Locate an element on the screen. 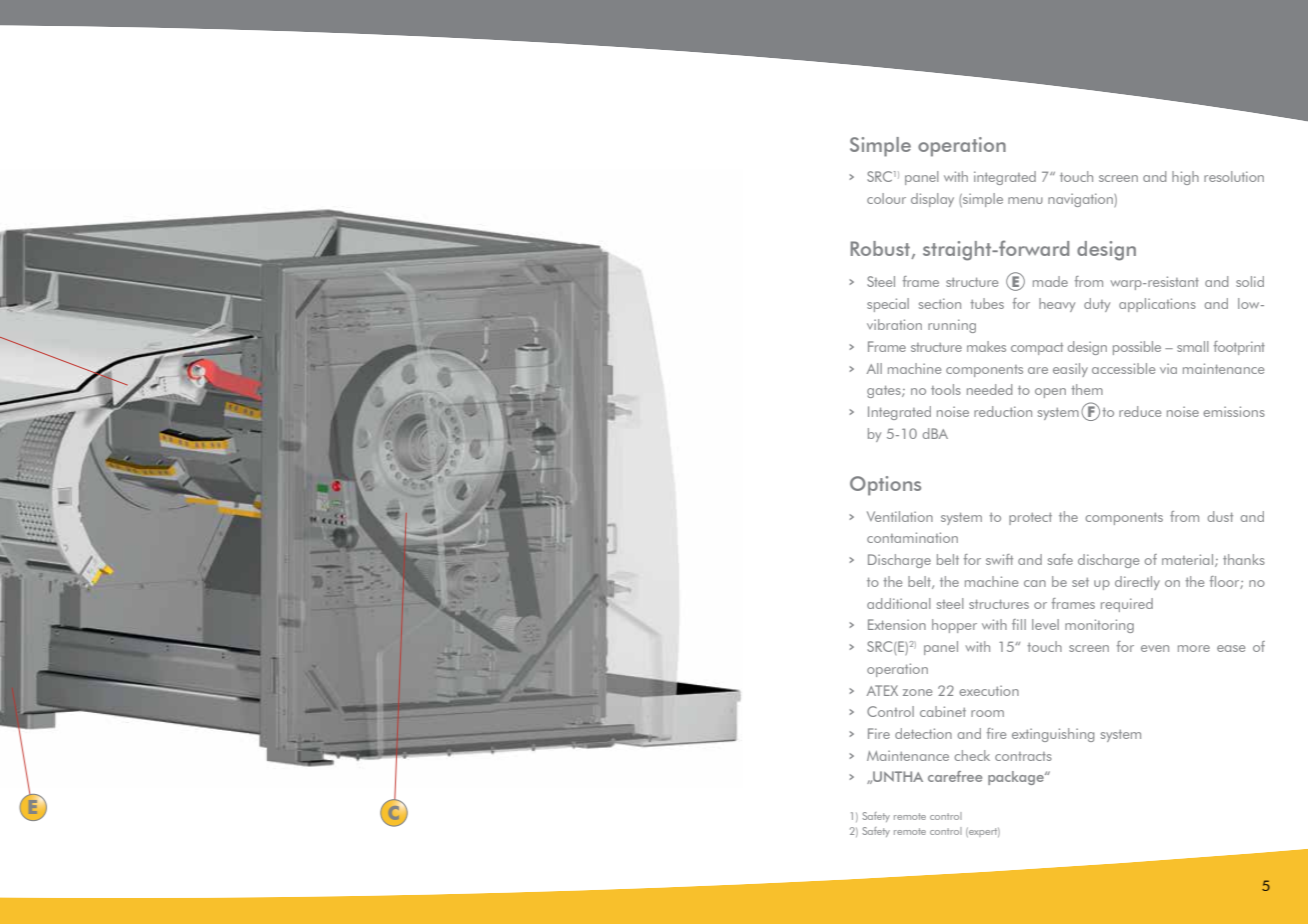 The image size is (1308, 924). extinguishing is located at coordinates (1053, 735).
